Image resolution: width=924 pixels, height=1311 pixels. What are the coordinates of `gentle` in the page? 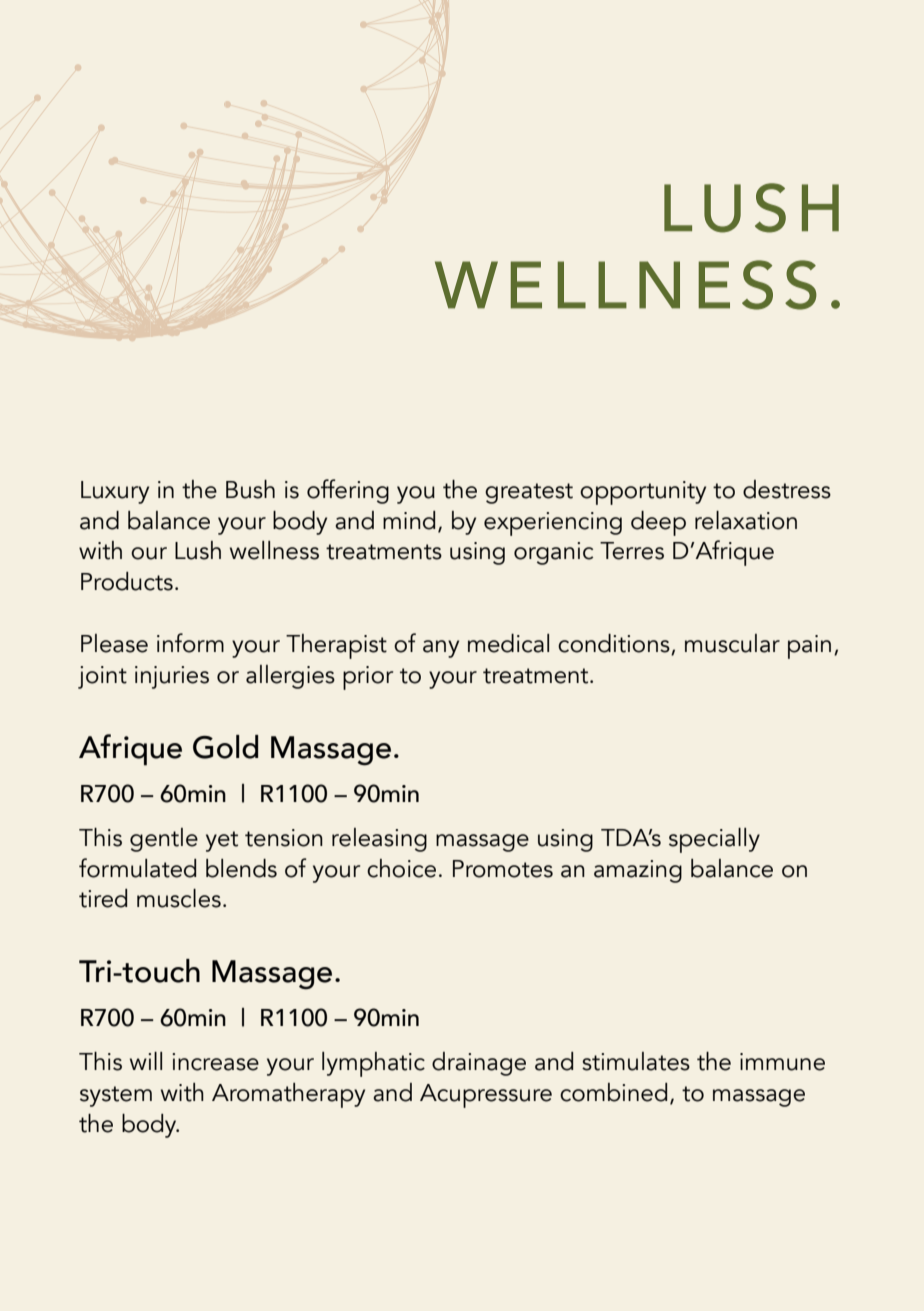 It's located at (164, 840).
